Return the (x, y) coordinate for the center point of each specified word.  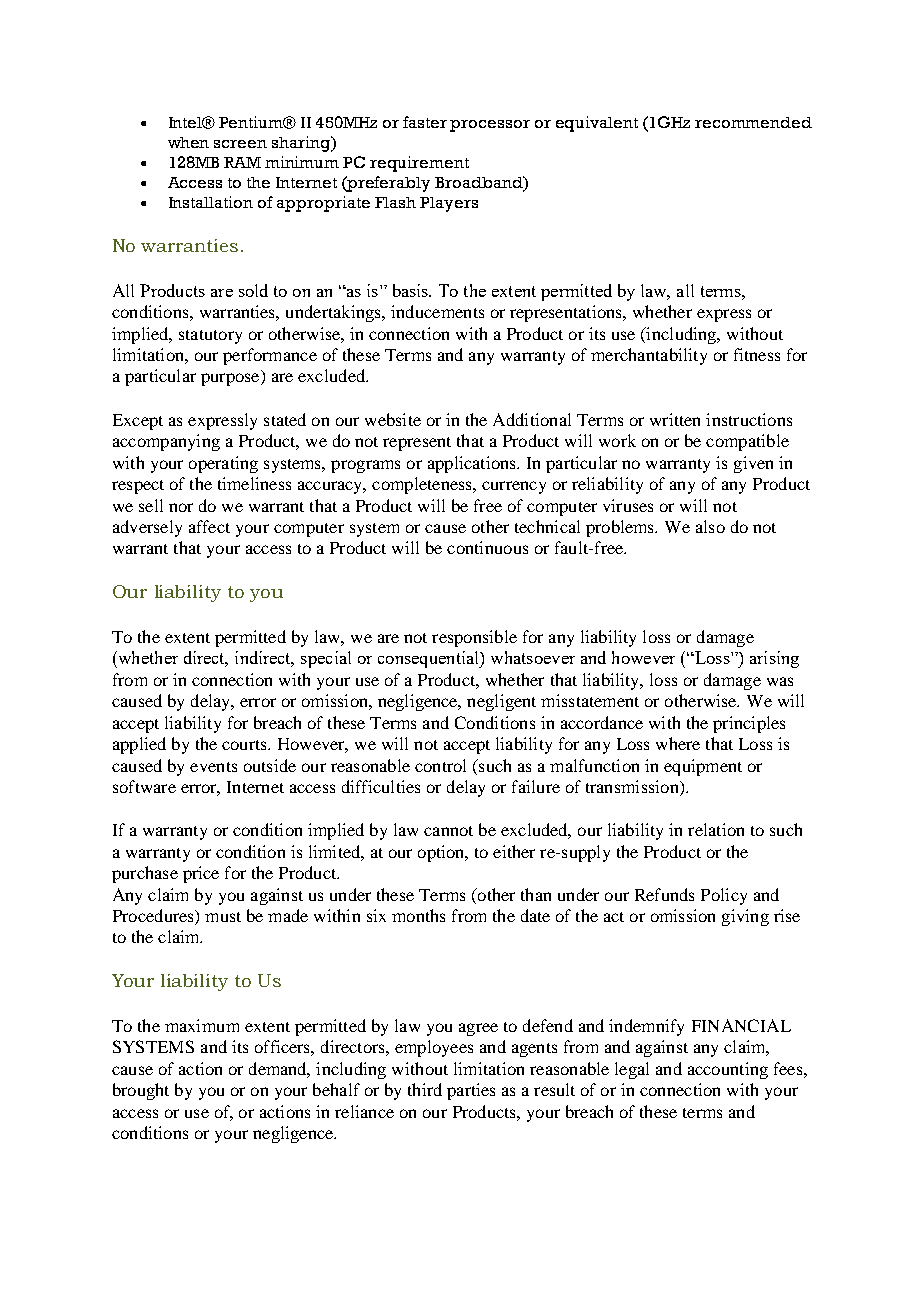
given (753, 464)
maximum (202, 1025)
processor (490, 126)
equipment (703, 767)
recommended (753, 122)
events (213, 767)
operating (223, 464)
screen (240, 144)
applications (473, 464)
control (440, 765)
